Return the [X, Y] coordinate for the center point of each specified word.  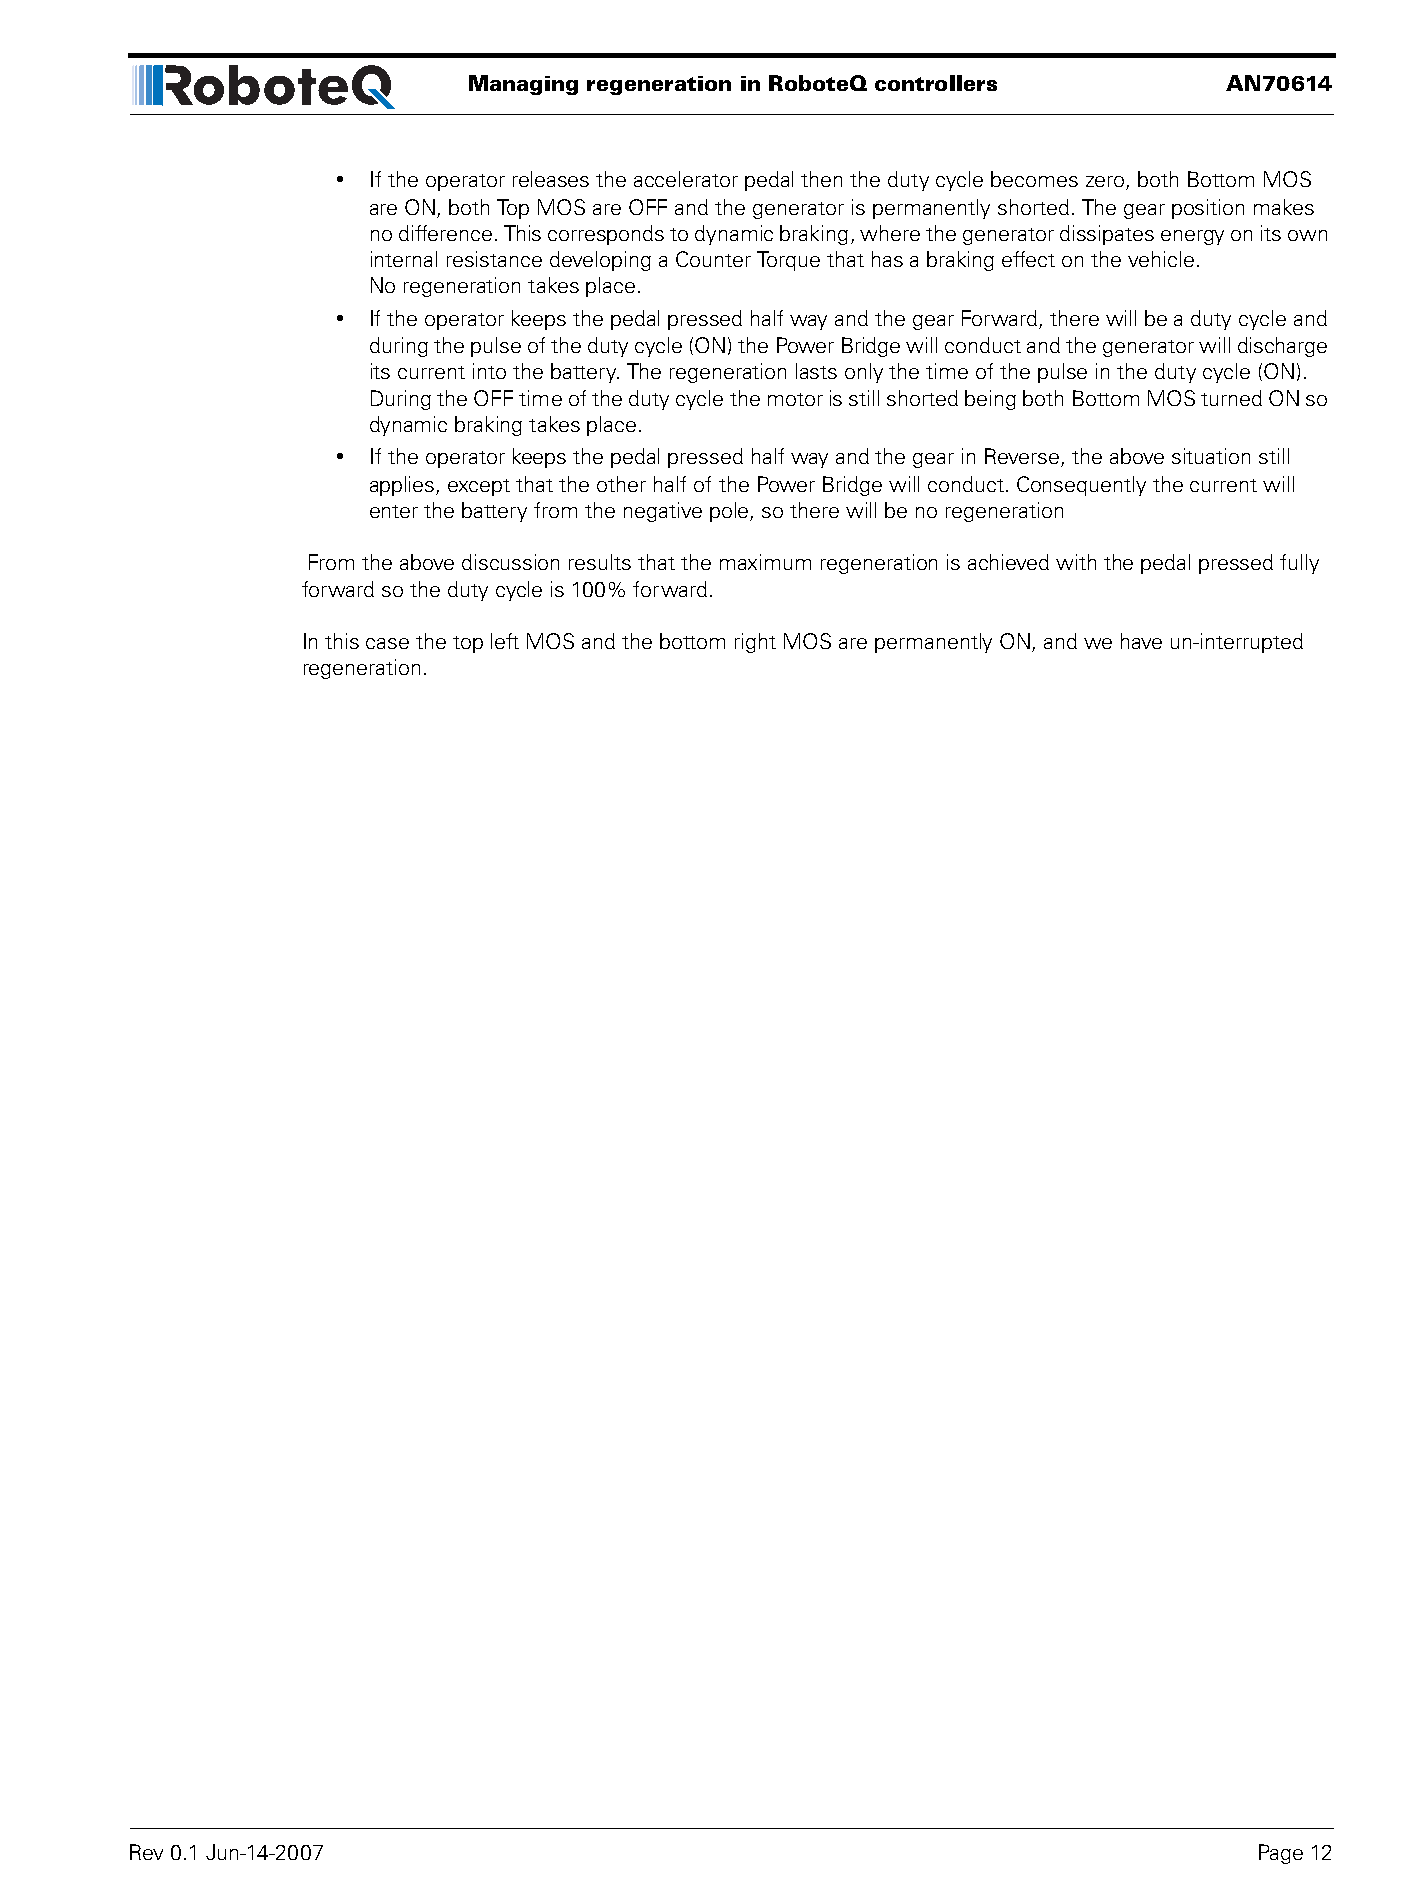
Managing [523, 85]
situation [1211, 456]
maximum [765, 562]
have [1141, 641]
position [1208, 209]
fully [1299, 564]
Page [1281, 1854]
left [505, 641]
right [755, 643]
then [821, 179]
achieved [1008, 562]
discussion [510, 562]
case [387, 643]
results [600, 562]
